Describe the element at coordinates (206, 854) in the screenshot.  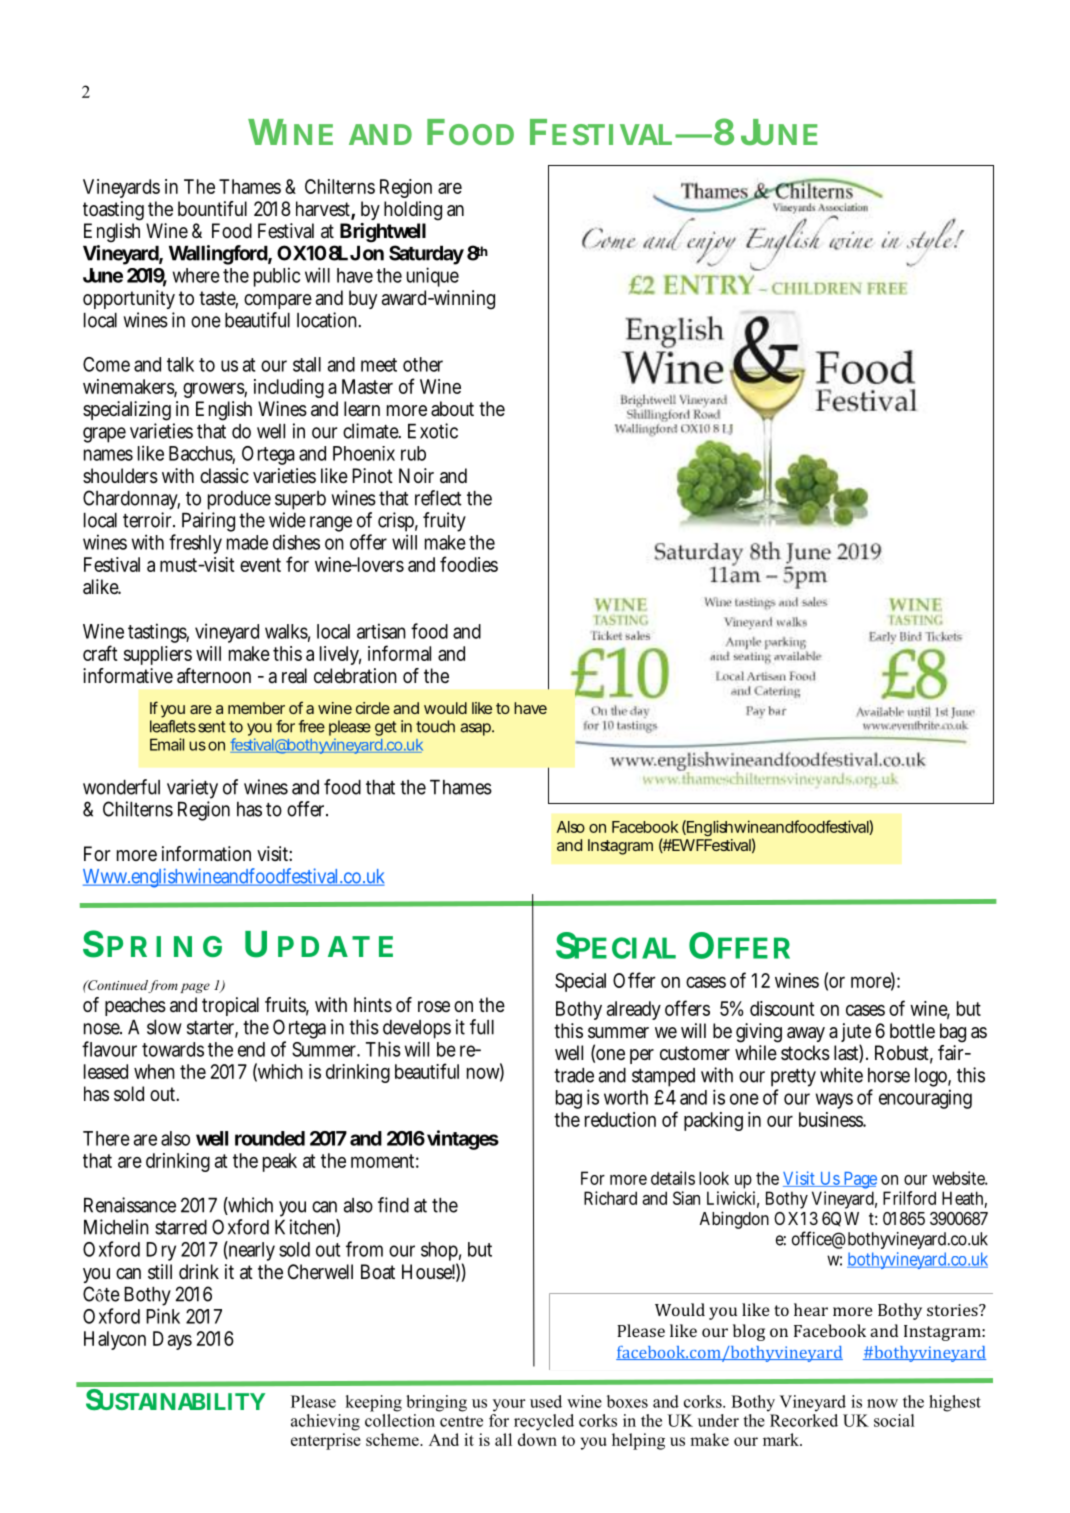
I see `information` at that location.
